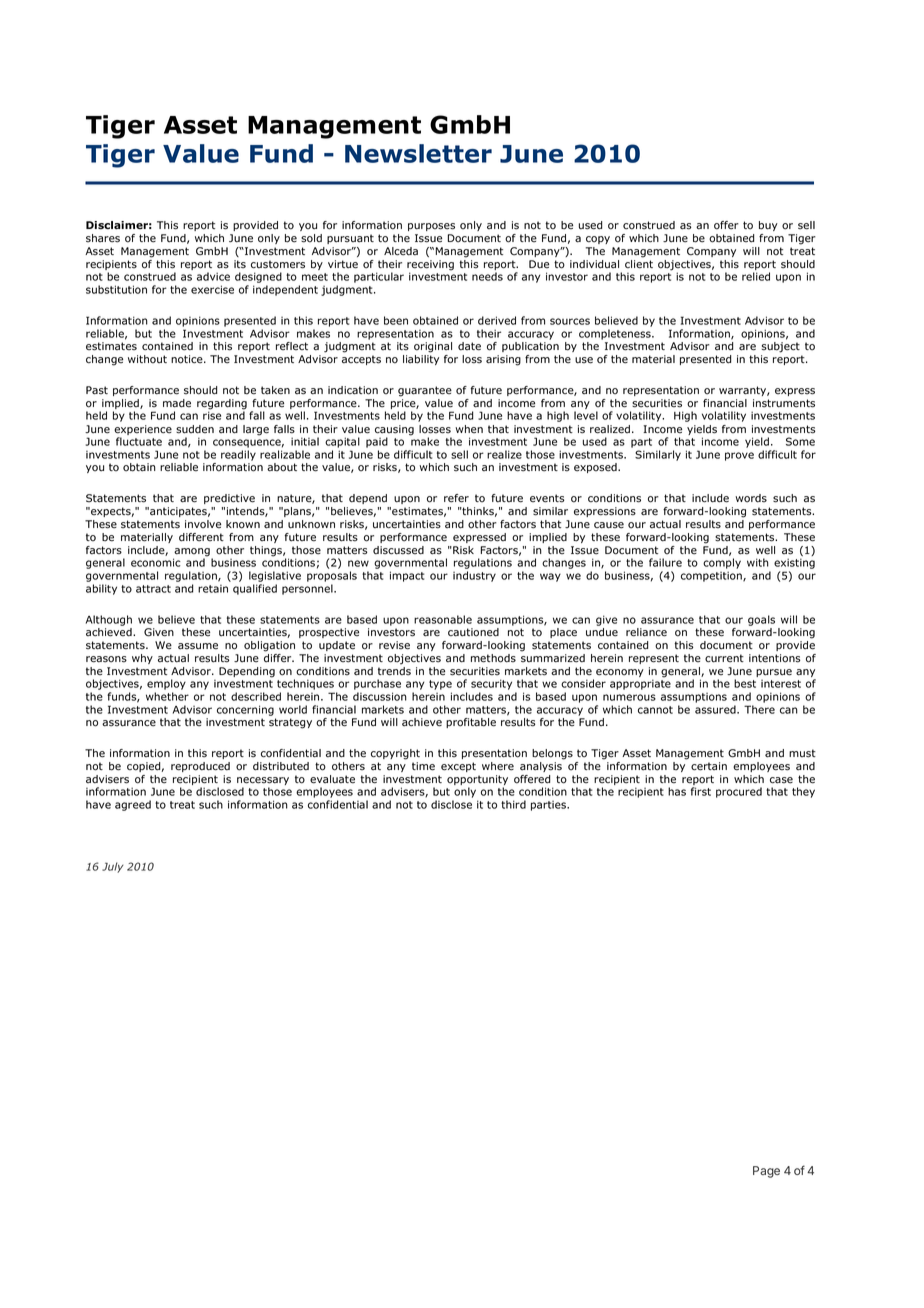 Image resolution: width=924 pixels, height=1308 pixels. What do you see at coordinates (724, 658) in the screenshot?
I see `current` at bounding box center [724, 658].
